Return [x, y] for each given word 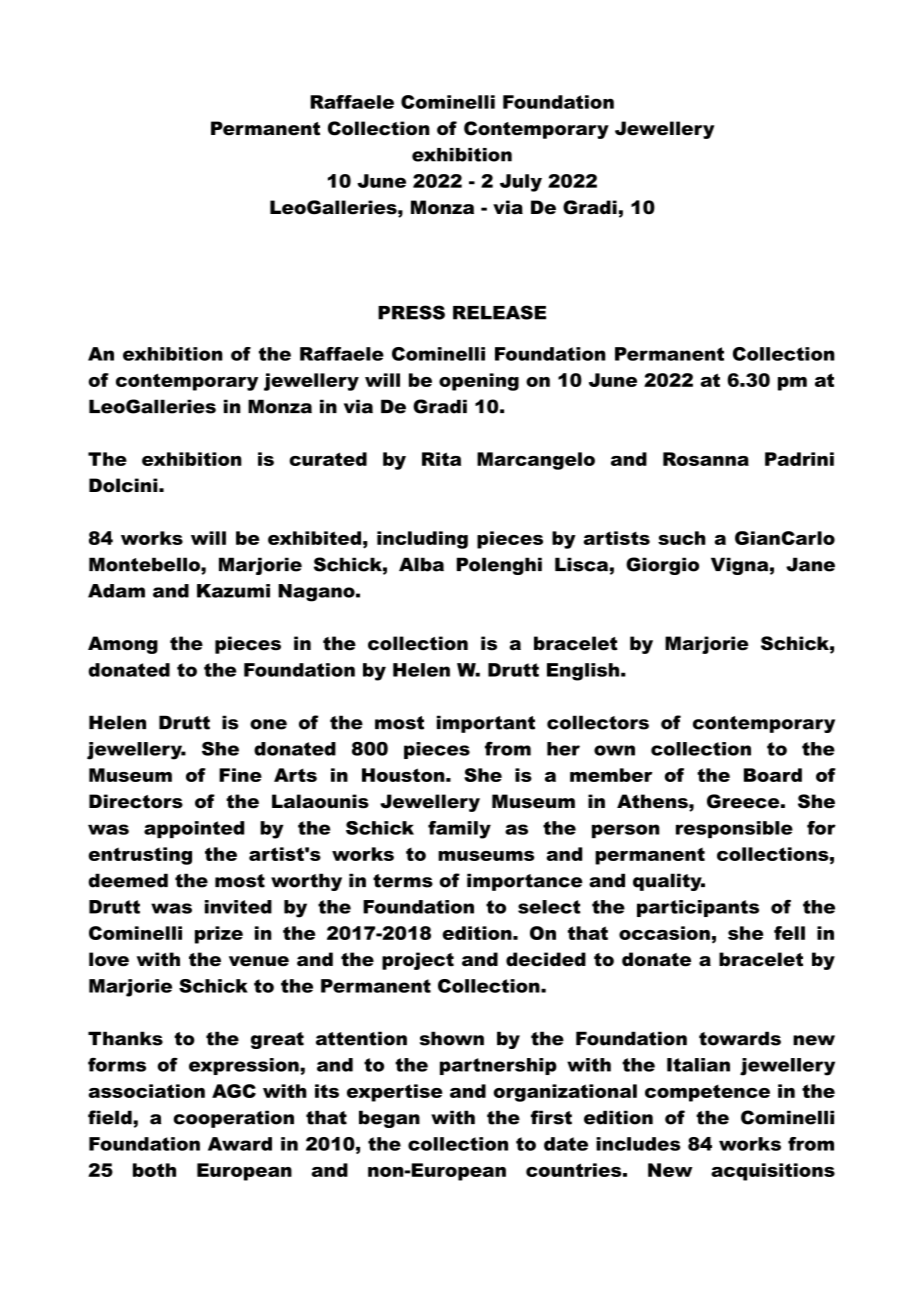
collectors [598, 722]
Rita [441, 459]
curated [328, 459]
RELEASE [499, 312]
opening [479, 382]
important [486, 724]
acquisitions [773, 1172]
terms [403, 881]
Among [123, 645]
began [389, 1119]
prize [219, 935]
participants [698, 908]
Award [240, 1144]
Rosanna [706, 459]
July [521, 183]
